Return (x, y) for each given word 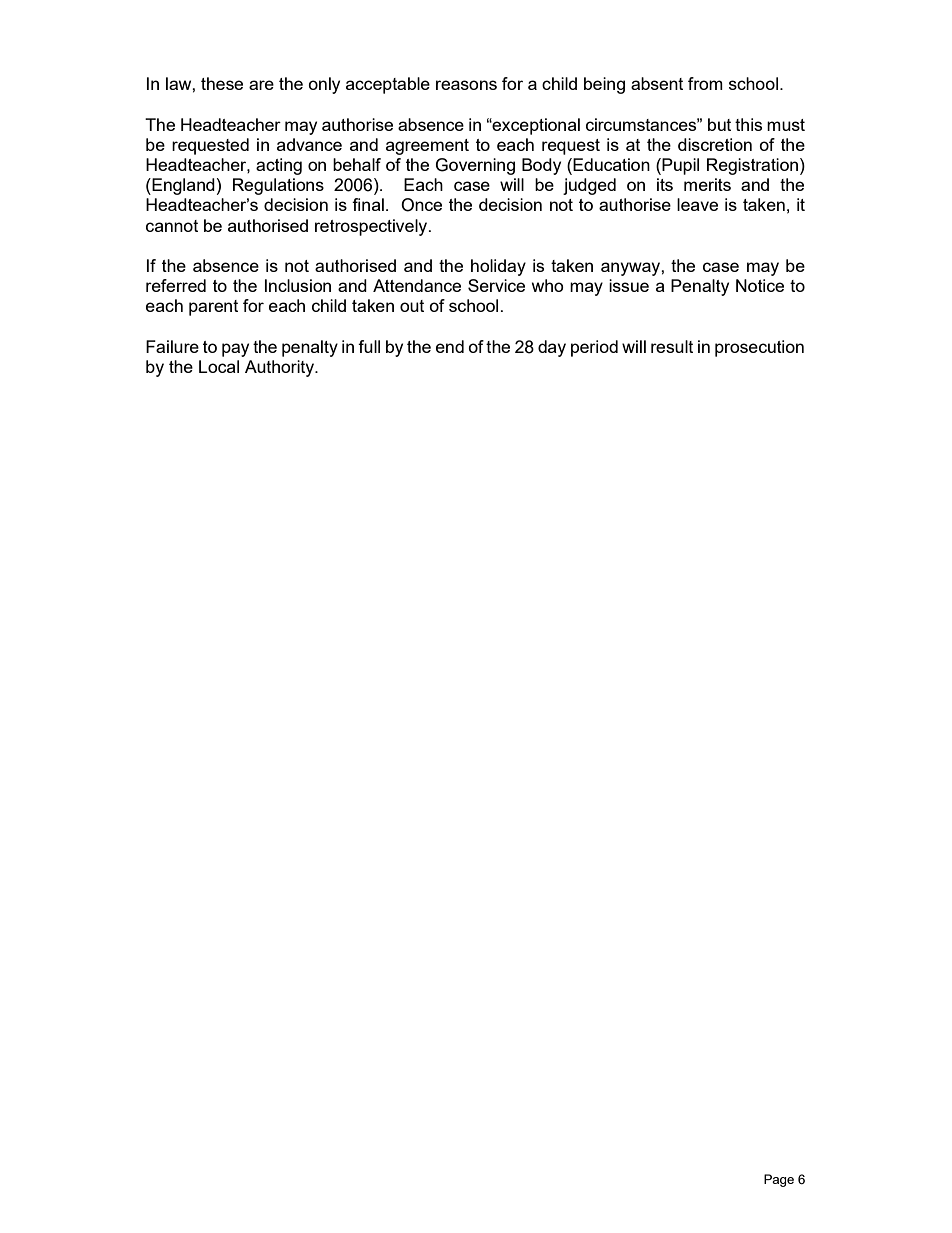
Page (779, 1180)
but (719, 124)
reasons (466, 85)
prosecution (759, 348)
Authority (280, 368)
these (222, 83)
